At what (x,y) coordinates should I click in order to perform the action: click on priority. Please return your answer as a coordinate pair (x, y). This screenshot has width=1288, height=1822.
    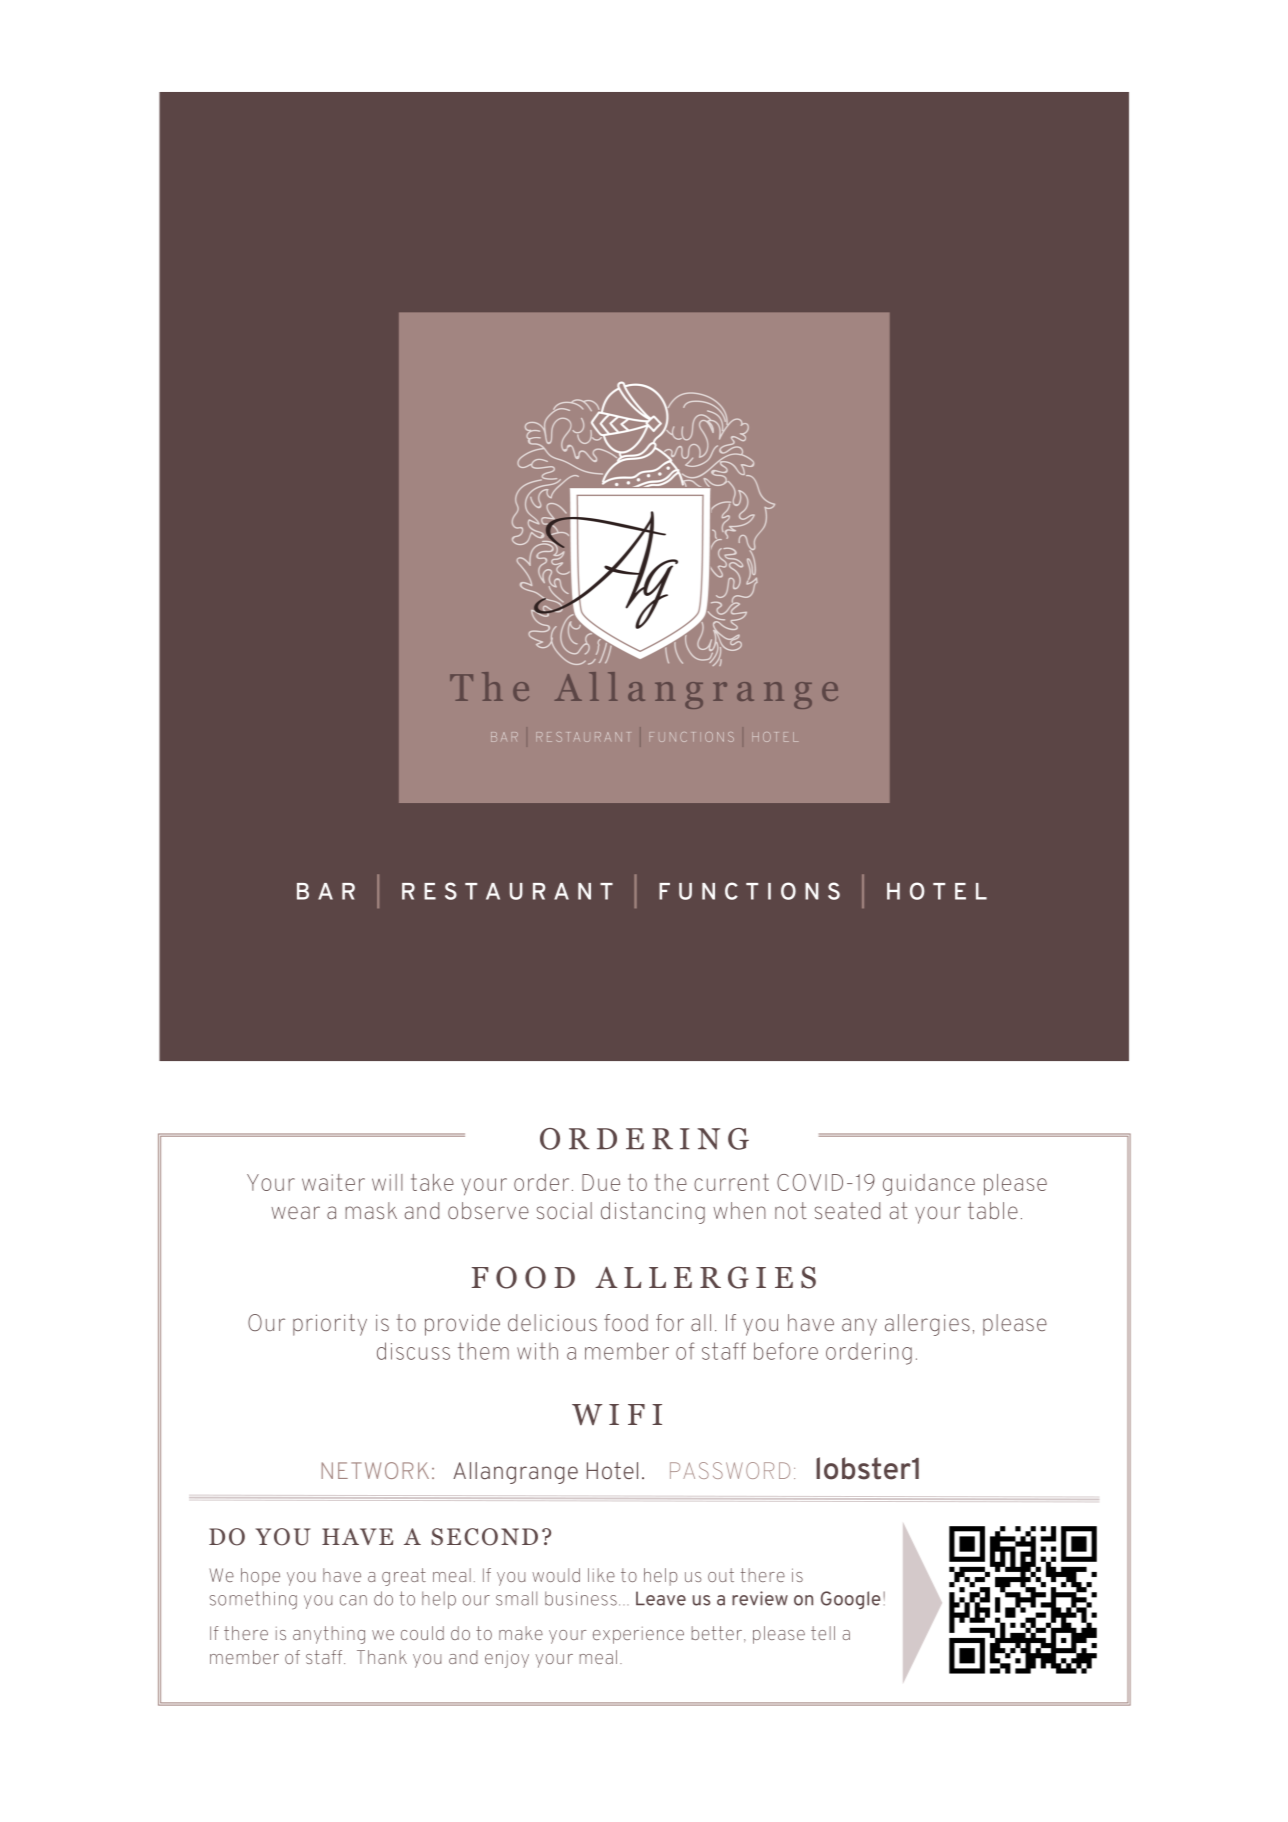
    Looking at the image, I should click on (330, 1325).
